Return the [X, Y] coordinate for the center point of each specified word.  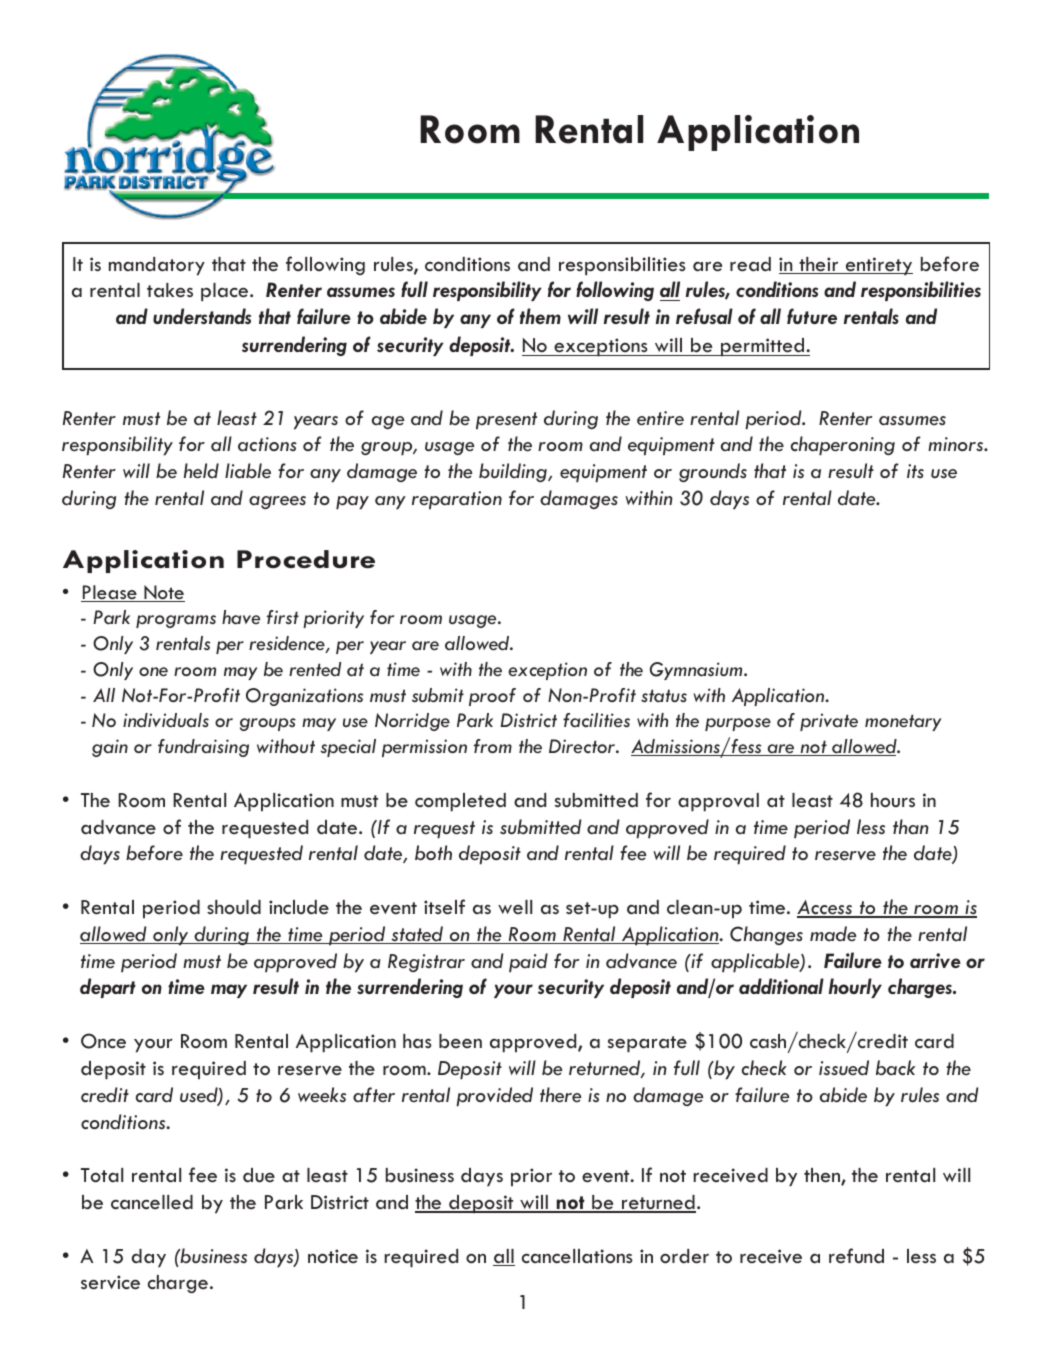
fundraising [203, 748]
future [812, 316]
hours [893, 800]
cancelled [152, 1202]
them [540, 316]
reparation [457, 500]
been [460, 1041]
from [493, 746]
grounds [713, 472]
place [226, 292]
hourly [855, 988]
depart [108, 988]
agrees [277, 502]
